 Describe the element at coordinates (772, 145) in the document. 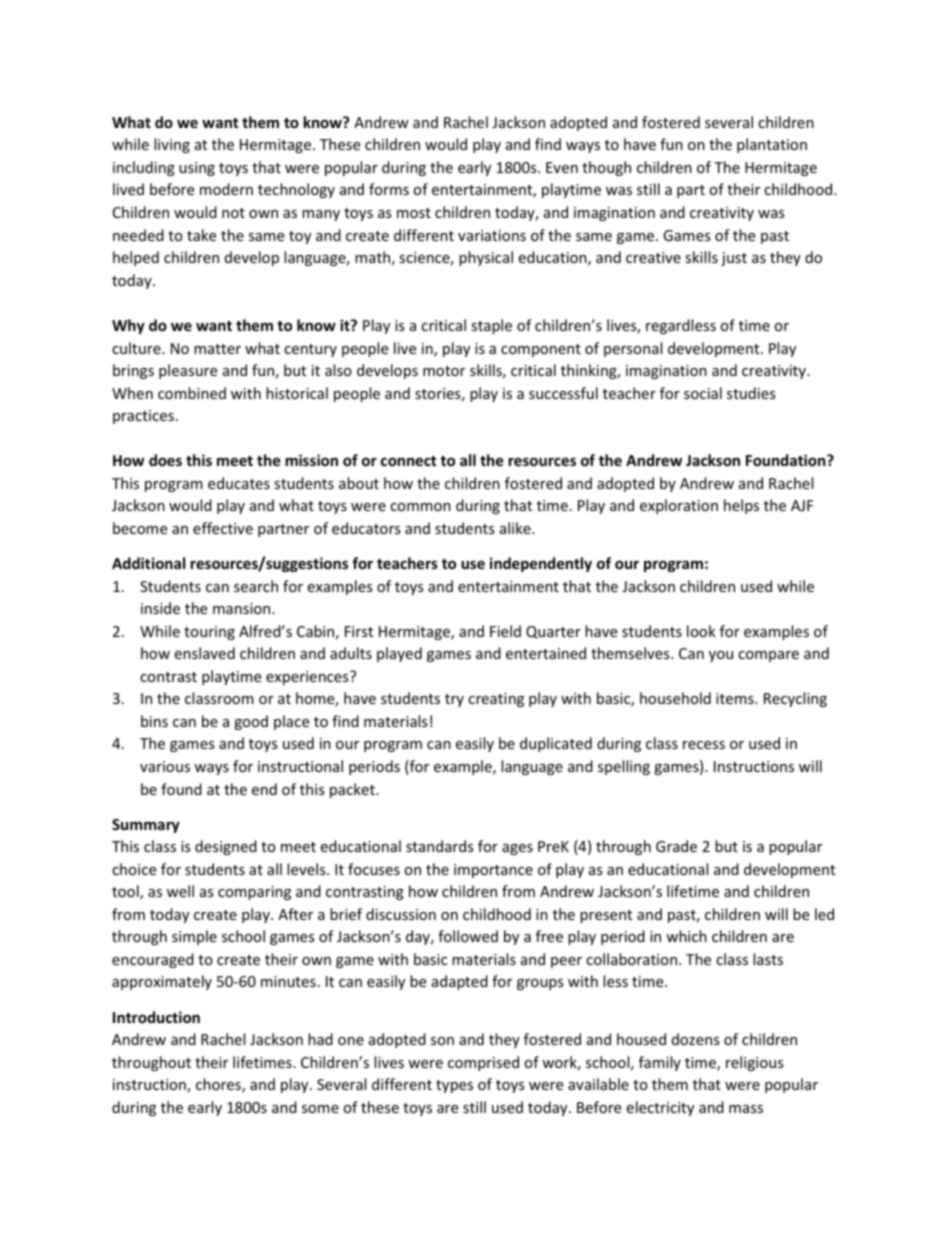

I see `plantation` at that location.
